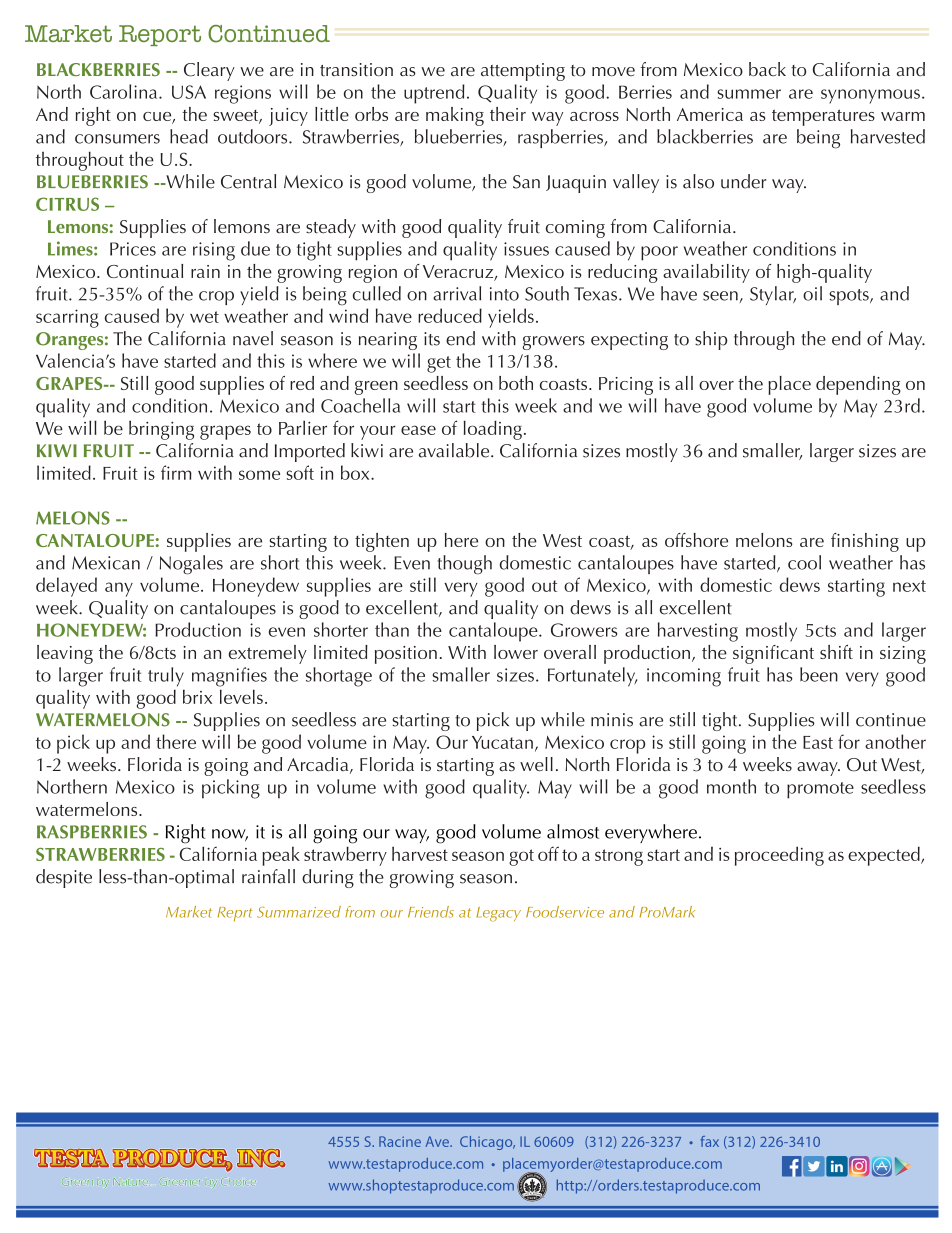 Image resolution: width=952 pixels, height=1233 pixels. Describe the element at coordinates (709, 1141) in the screenshot. I see `fax` at that location.
